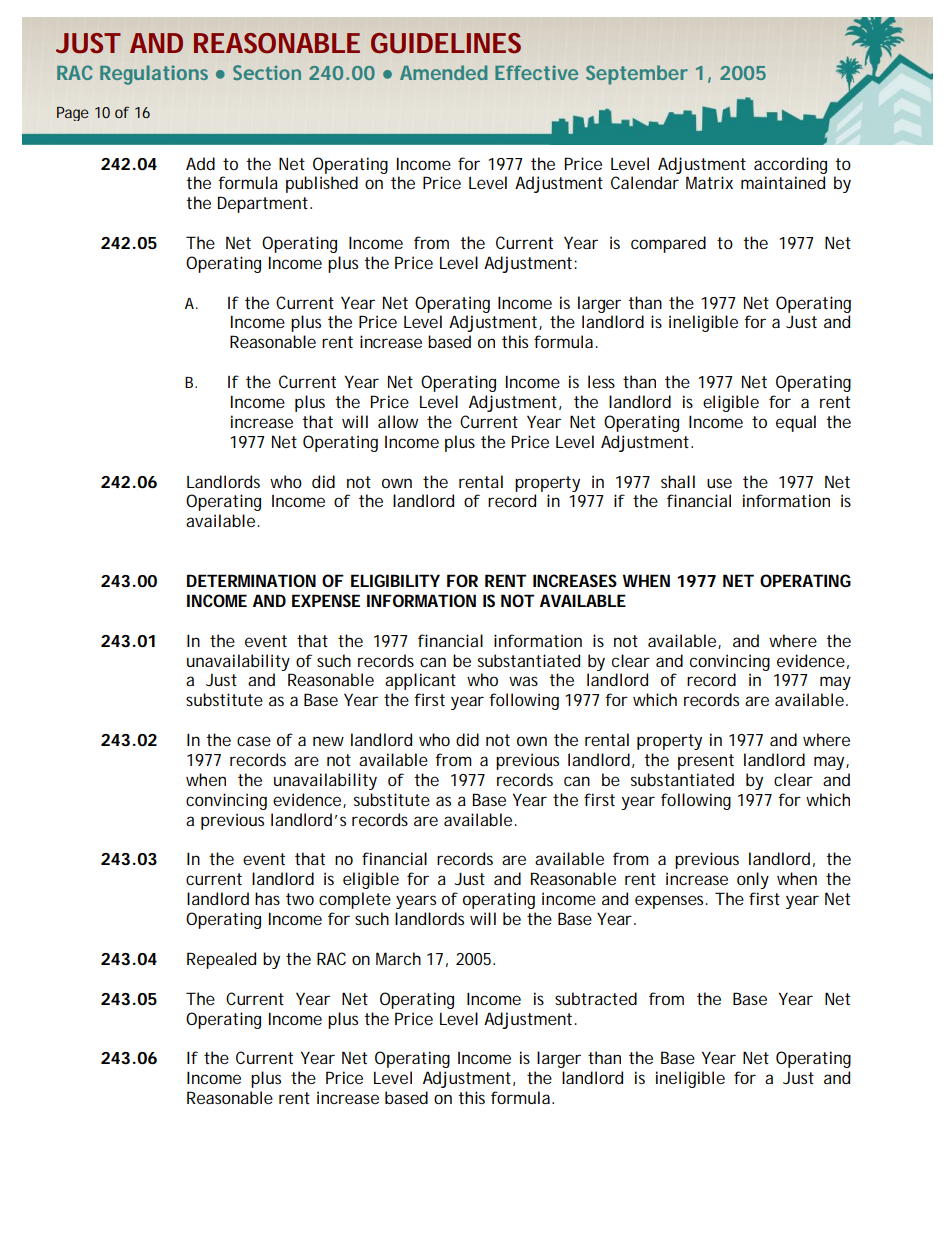  I want to click on has, so click(267, 898).
